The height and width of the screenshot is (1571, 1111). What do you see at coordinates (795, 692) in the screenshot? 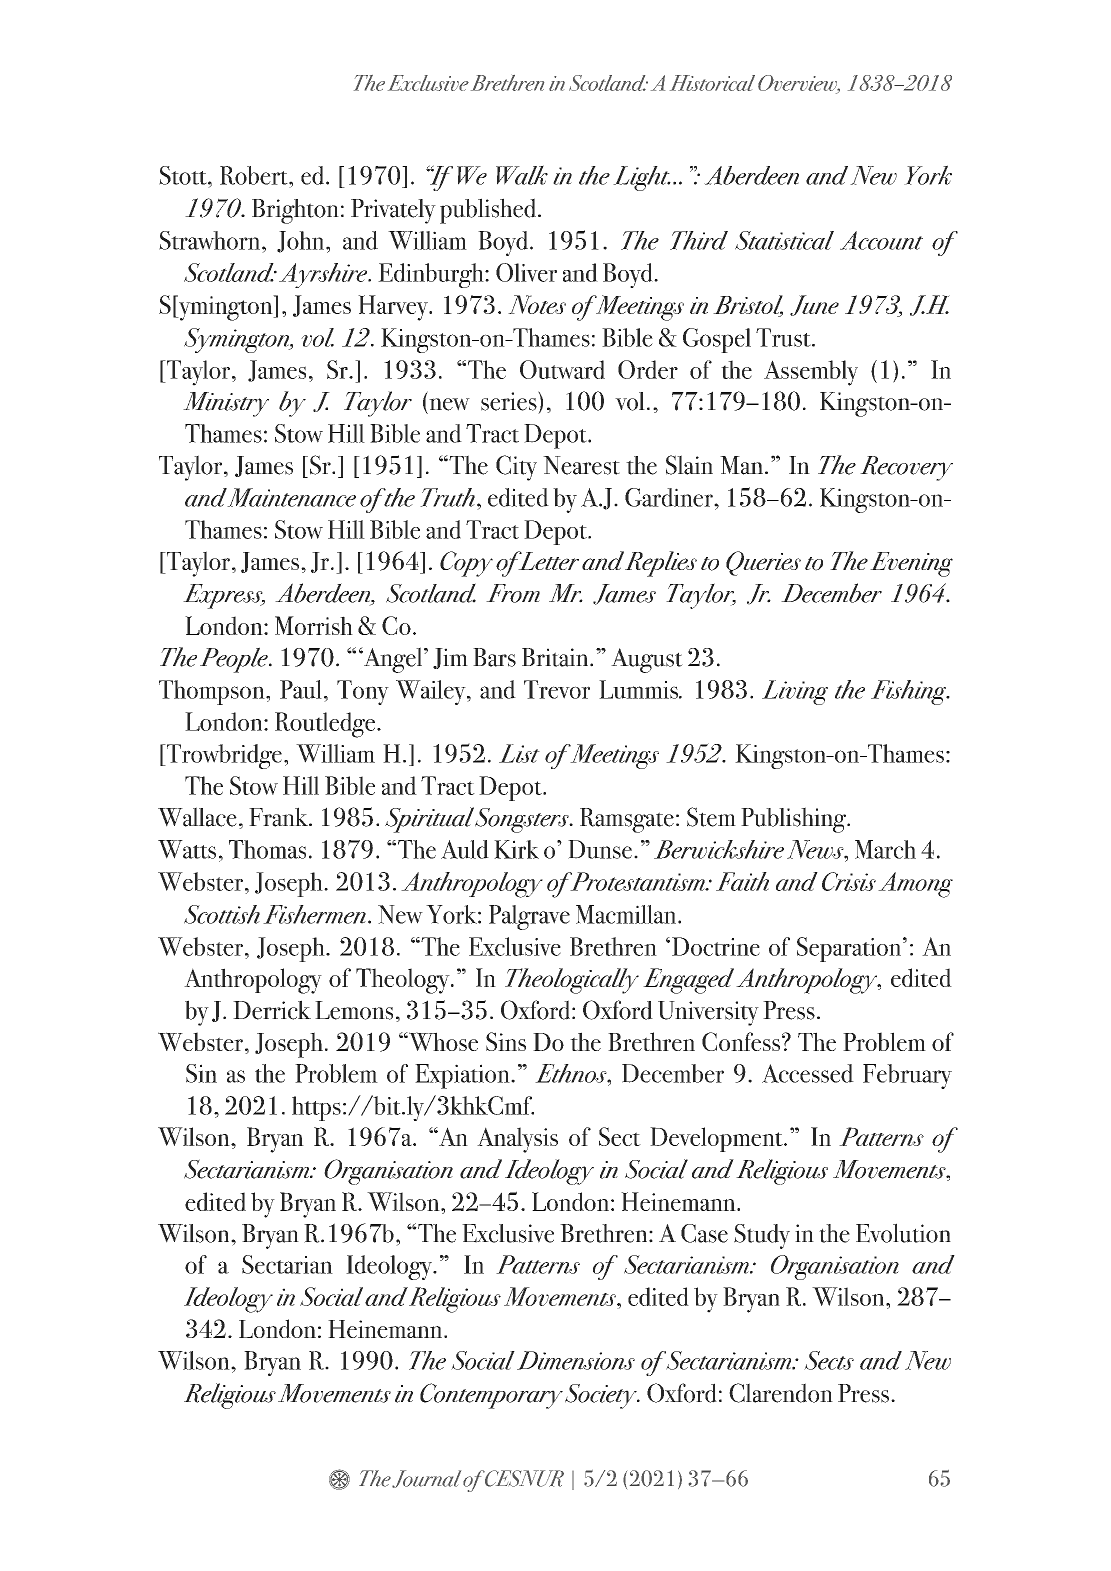
I see `Living` at bounding box center [795, 692].
